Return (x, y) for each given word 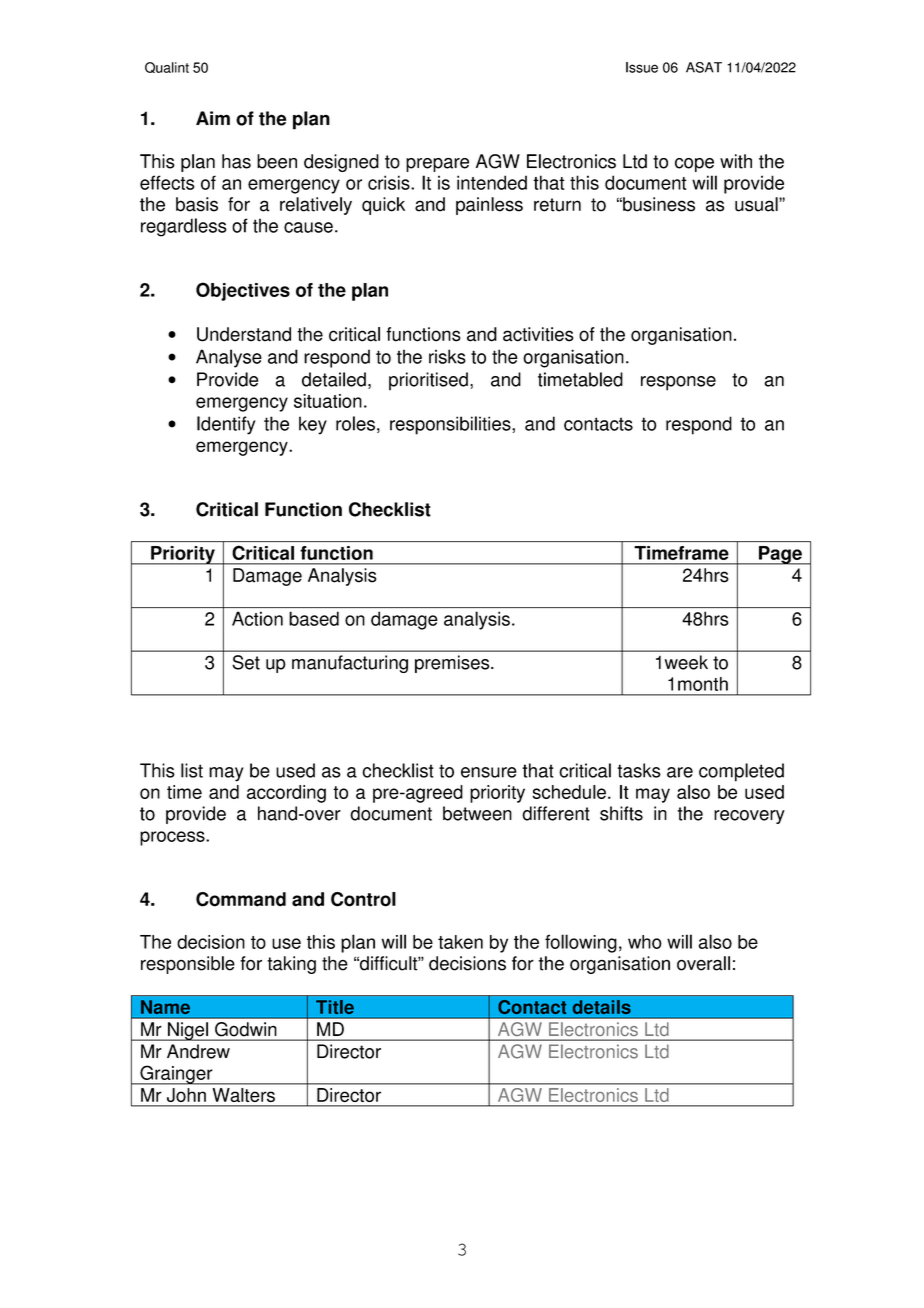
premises (453, 664)
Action (257, 618)
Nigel (188, 1031)
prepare (437, 165)
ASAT (704, 67)
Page (780, 555)
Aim (213, 118)
